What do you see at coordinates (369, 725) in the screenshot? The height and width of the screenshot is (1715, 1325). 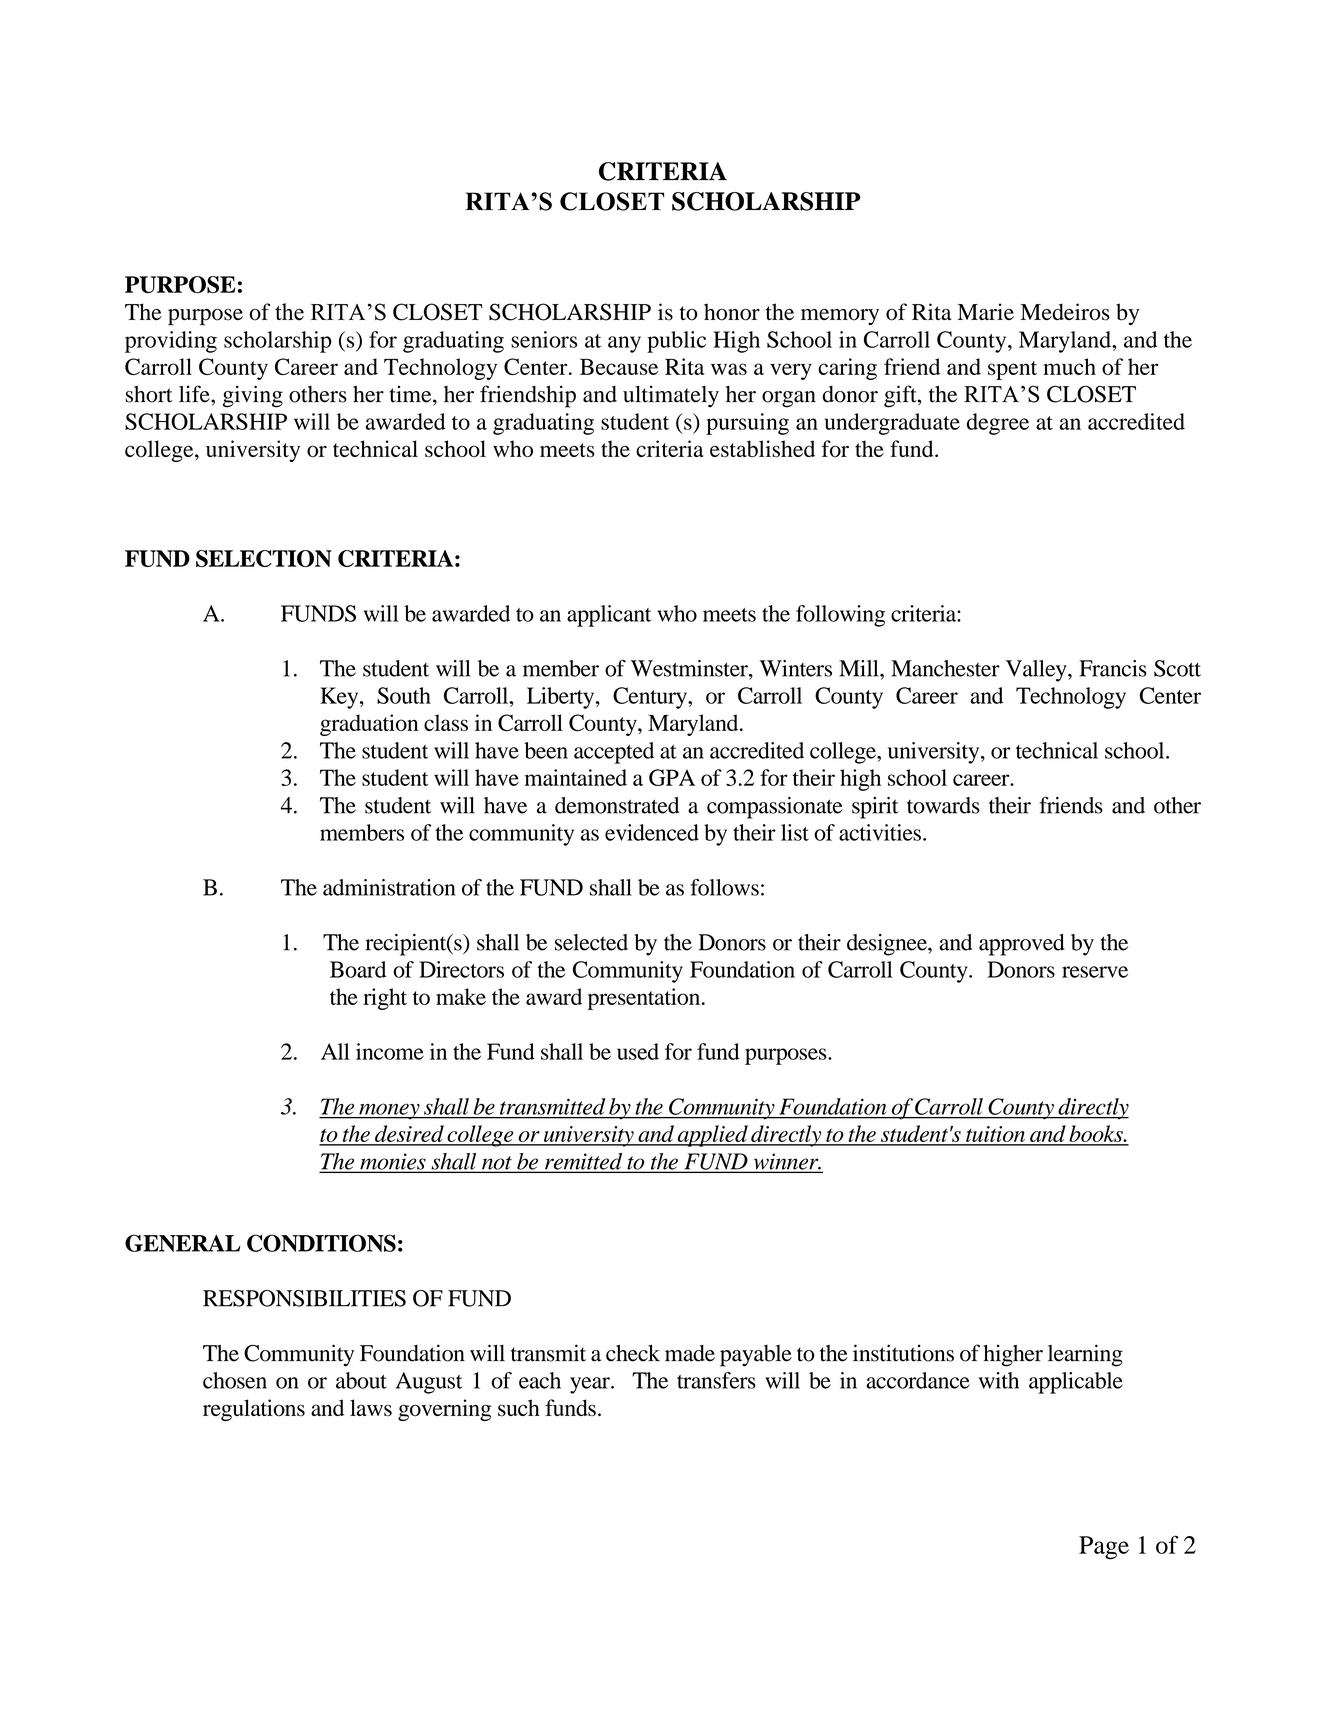 I see `graduation` at bounding box center [369, 725].
